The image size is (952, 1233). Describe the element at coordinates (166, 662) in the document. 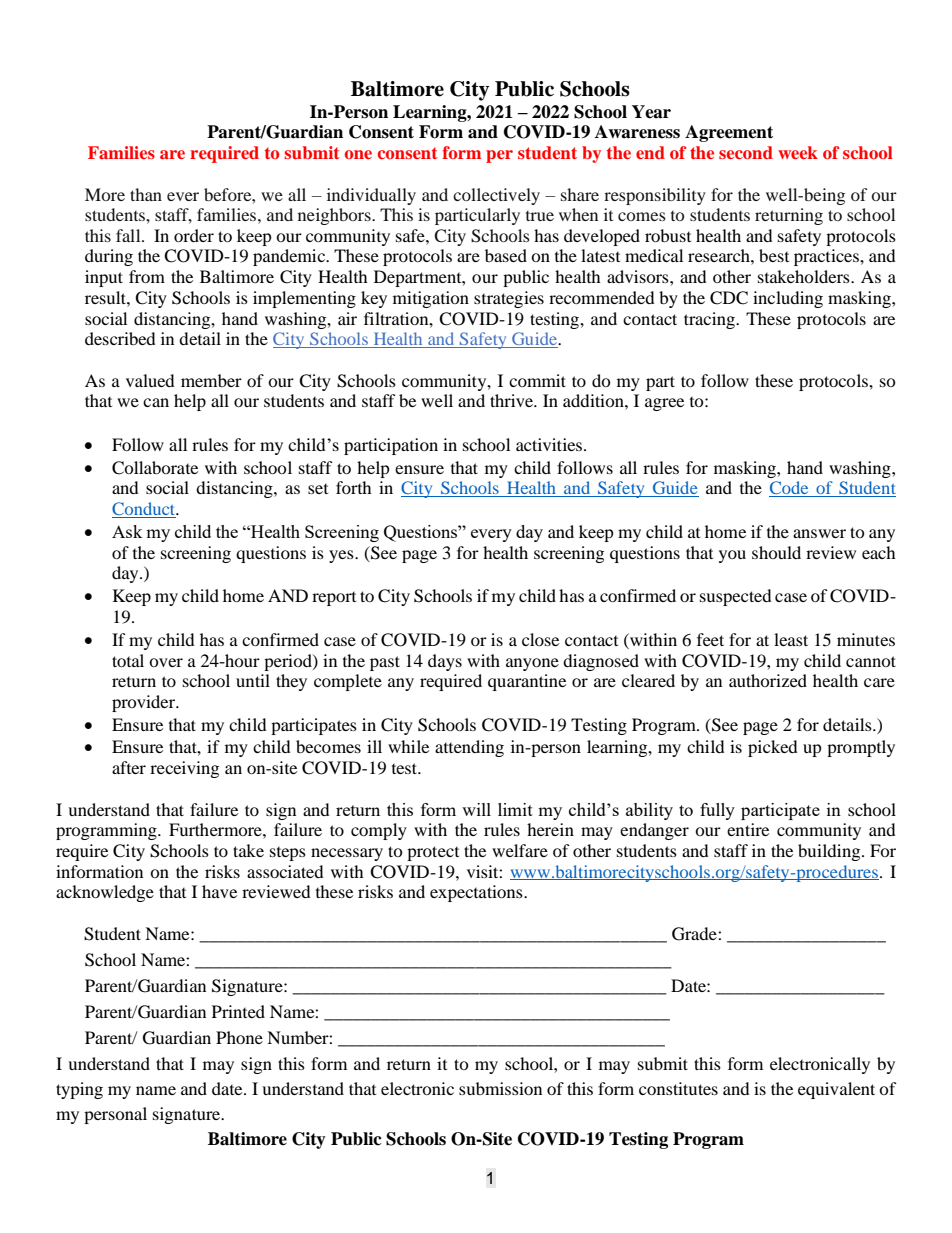

I see `over` at that location.
